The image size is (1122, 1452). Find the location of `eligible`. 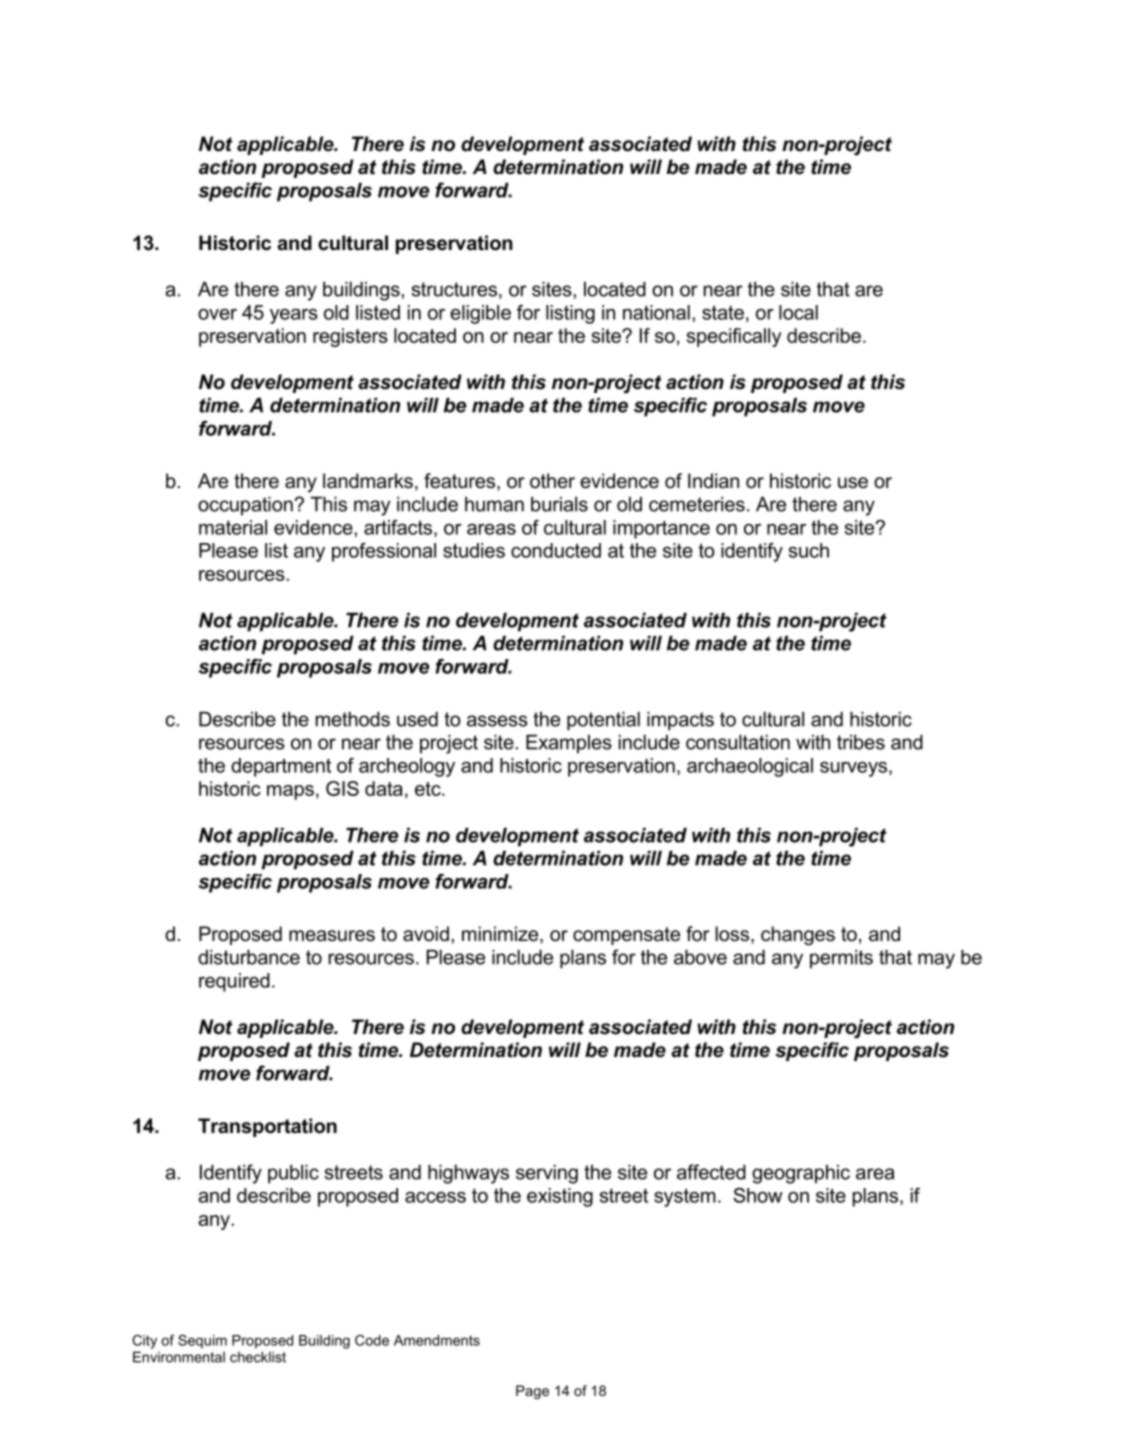

eligible is located at coordinates (480, 314).
